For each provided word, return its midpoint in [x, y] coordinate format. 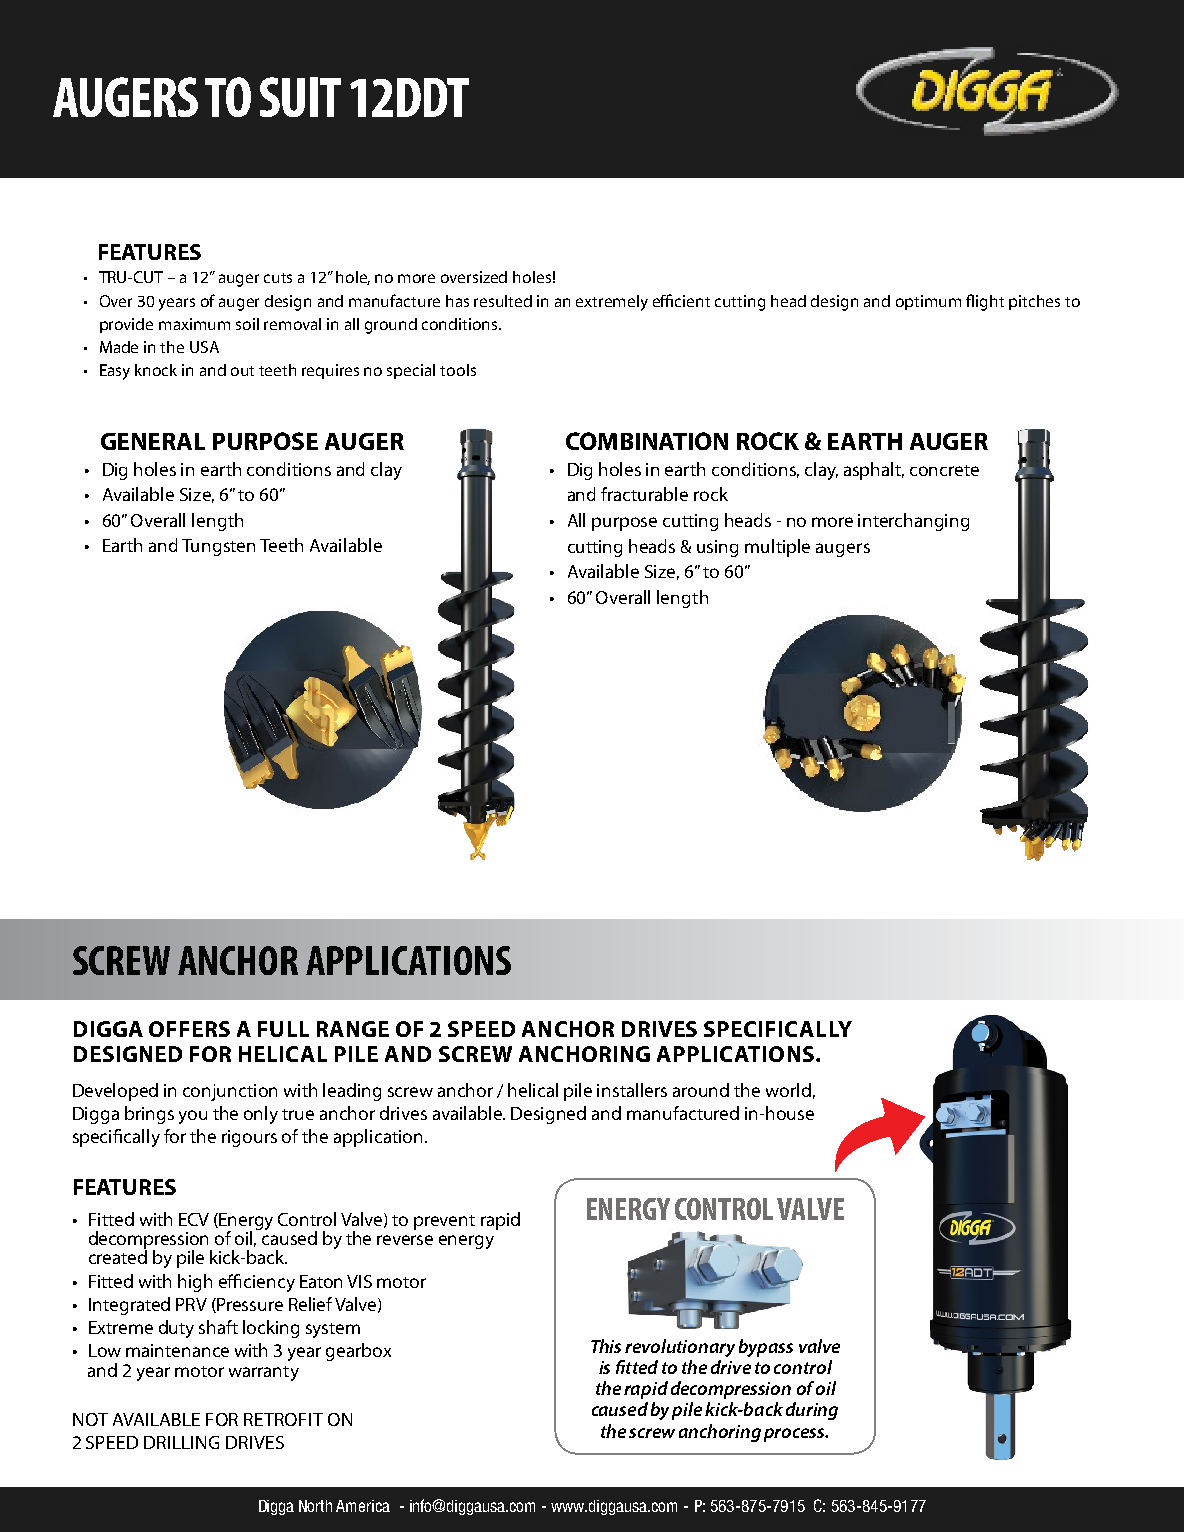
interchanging [913, 522]
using [717, 548]
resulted [503, 301]
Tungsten [218, 547]
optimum [928, 302]
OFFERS [189, 1029]
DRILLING [181, 1442]
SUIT [300, 97]
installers [632, 1090]
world [788, 1090]
